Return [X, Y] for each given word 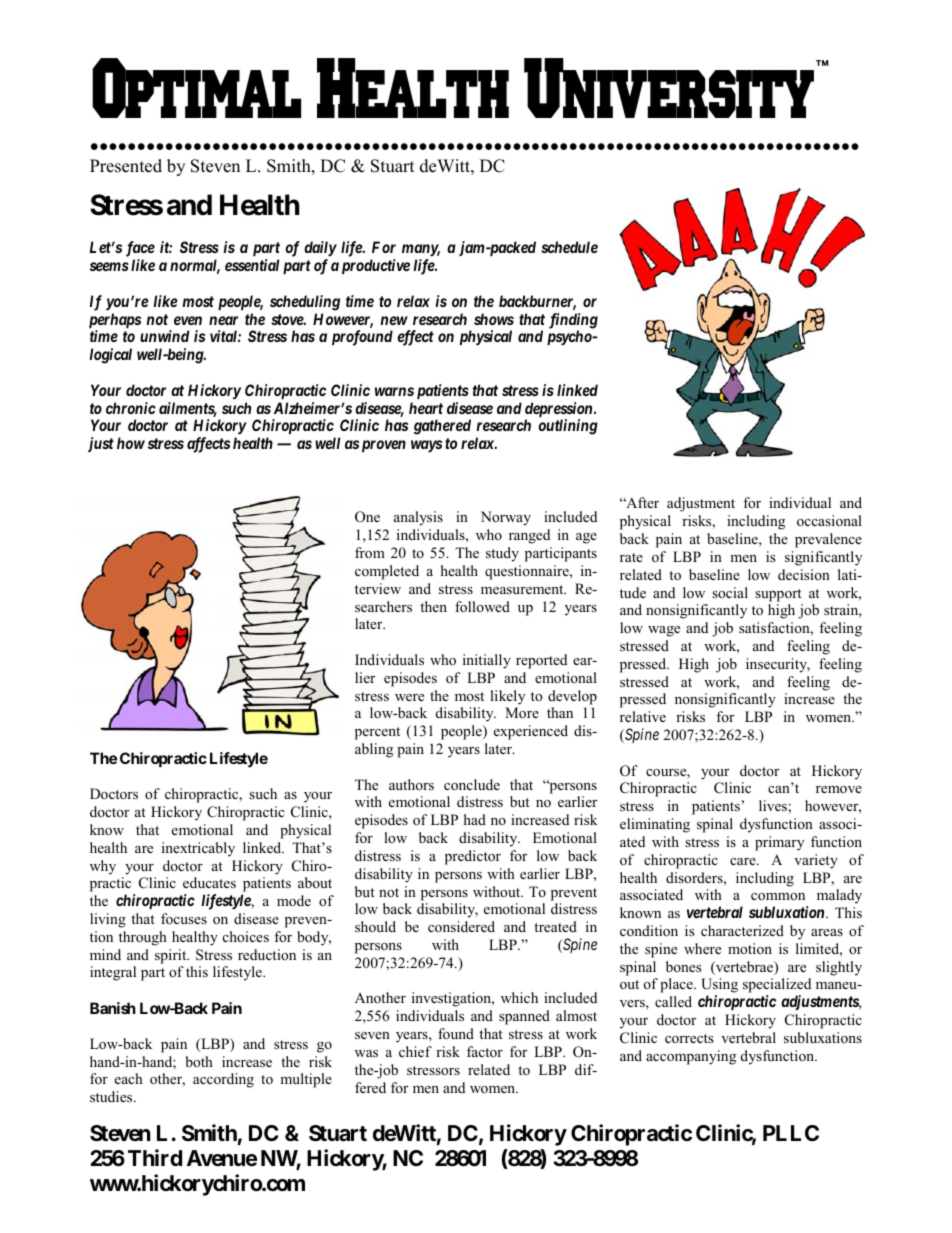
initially [487, 661]
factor [485, 1051]
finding [573, 322]
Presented [126, 166]
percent [377, 733]
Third [155, 1157]
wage [664, 631]
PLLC [791, 1133]
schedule [569, 247]
